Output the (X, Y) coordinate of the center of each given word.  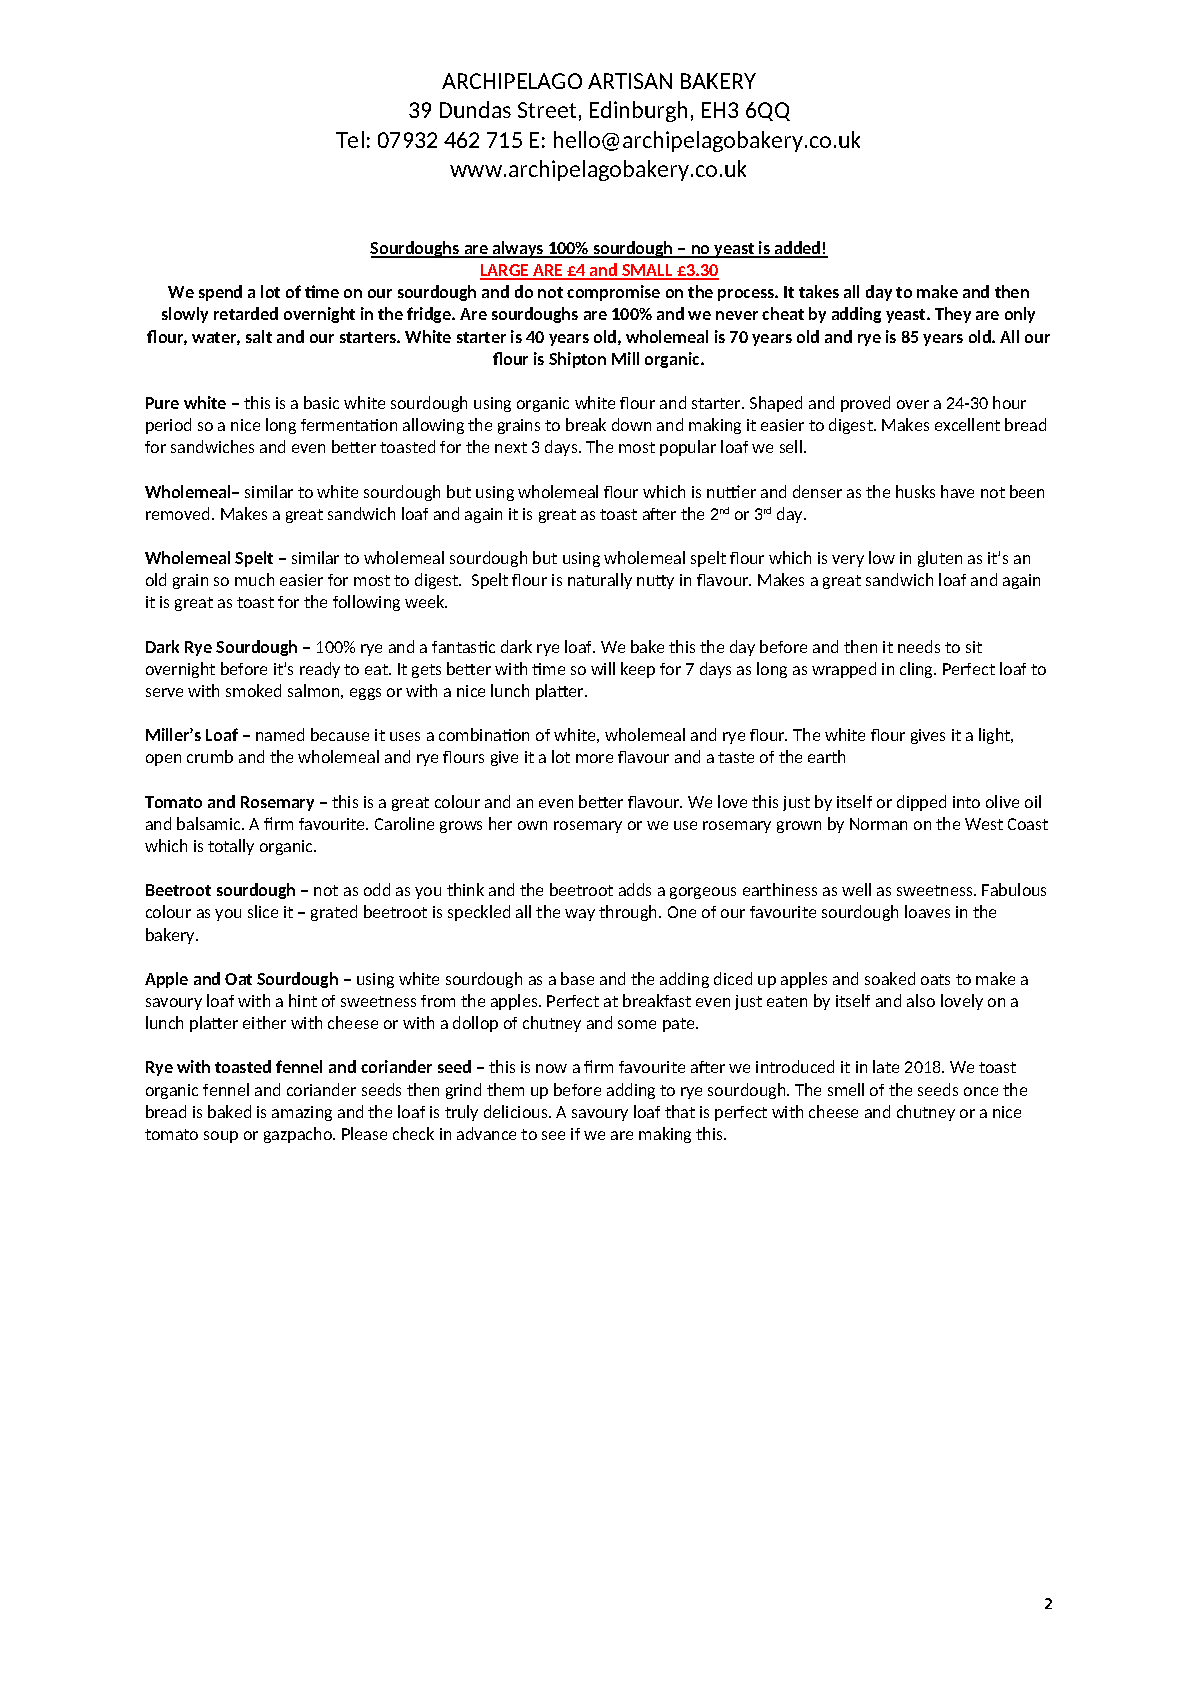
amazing (302, 1113)
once (981, 1091)
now (551, 1068)
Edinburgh (638, 111)
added (798, 249)
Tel (350, 139)
